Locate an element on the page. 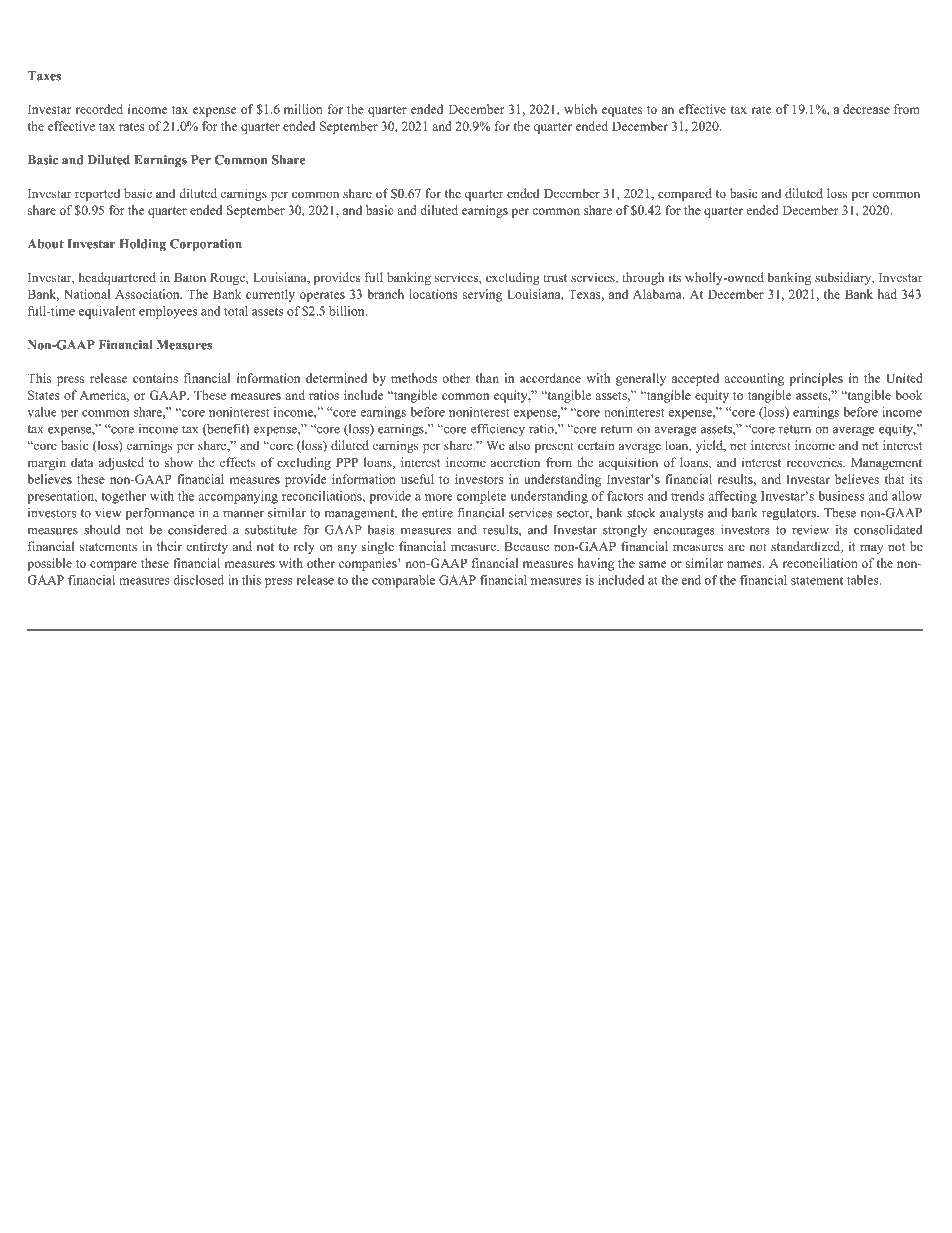 Image resolution: width=952 pixels, height=1233 pixels. recorded is located at coordinates (99, 109).
